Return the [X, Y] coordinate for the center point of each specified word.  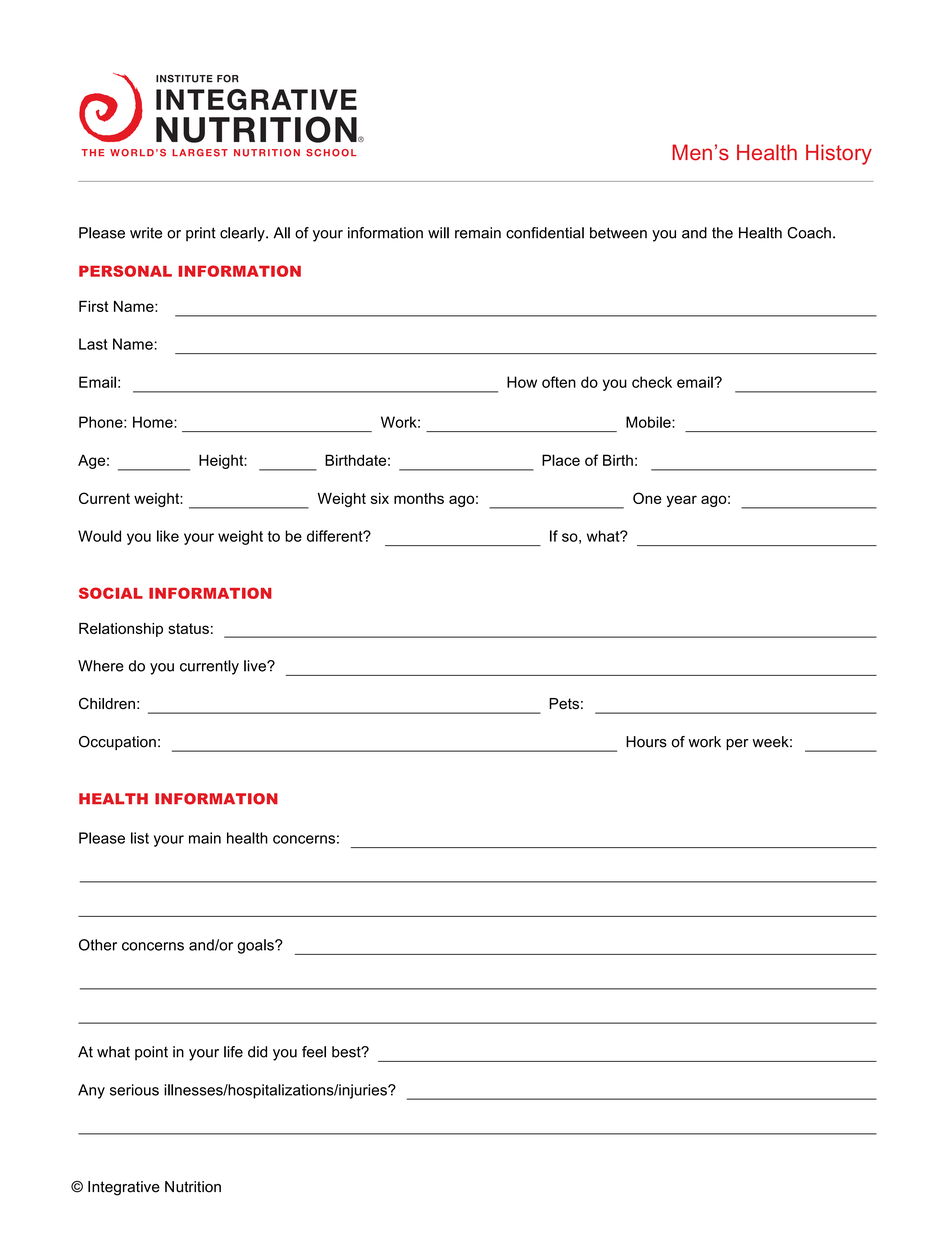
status [188, 628]
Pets [564, 704]
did [257, 1052]
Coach [809, 233]
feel [314, 1052]
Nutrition [193, 1187]
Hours [646, 742]
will [438, 233]
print [201, 234]
